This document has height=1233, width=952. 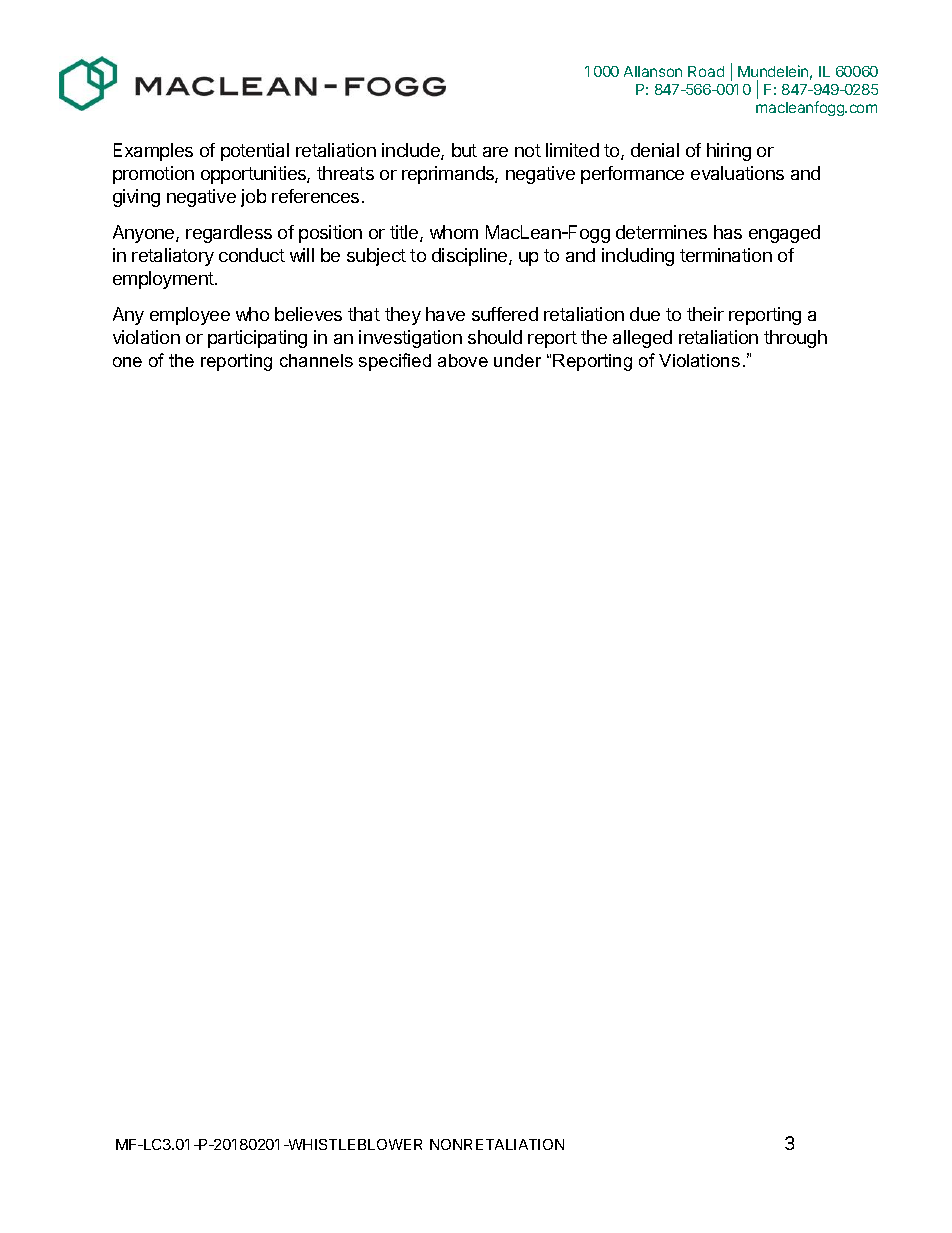 I want to click on denial, so click(x=655, y=150).
